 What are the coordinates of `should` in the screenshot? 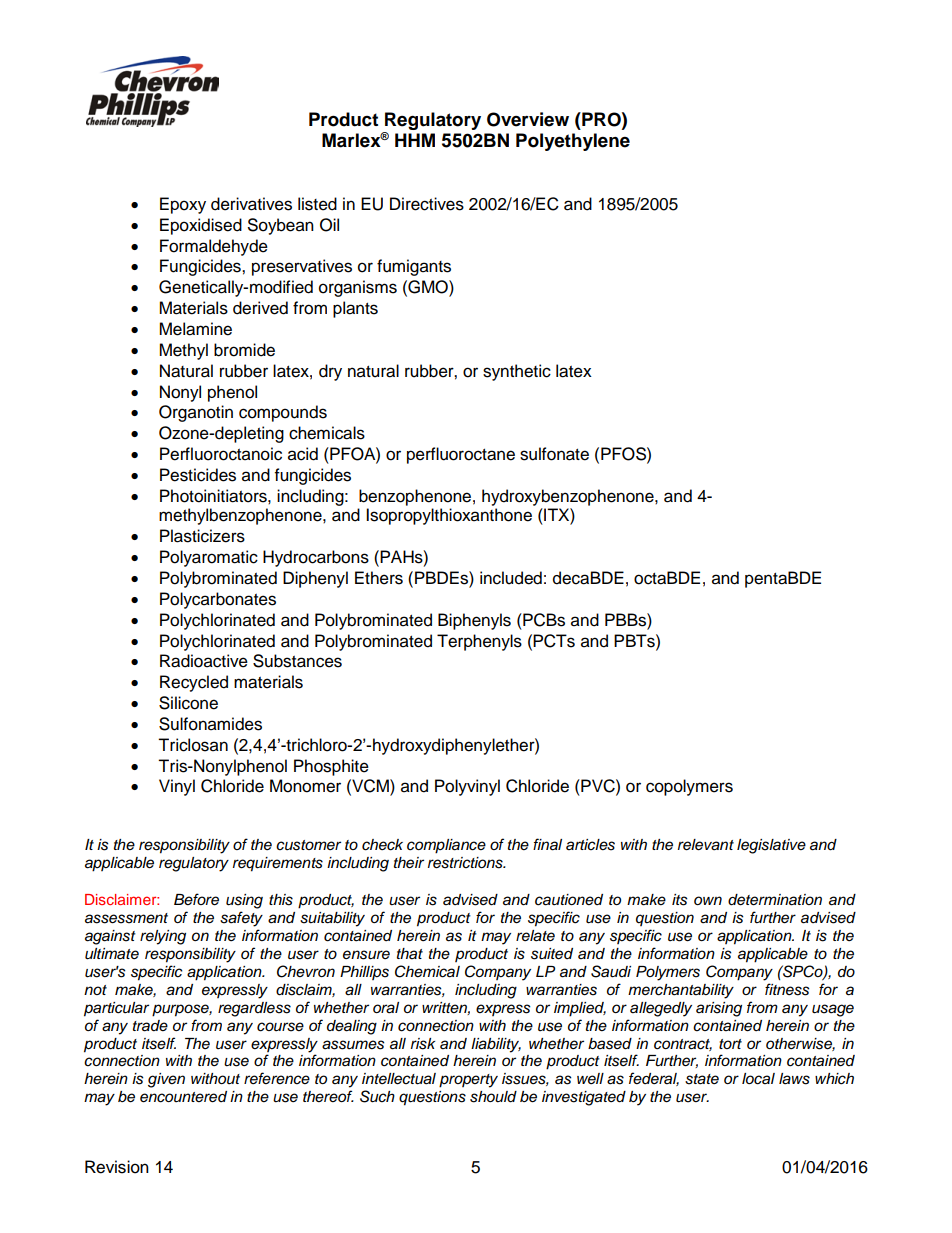 It's located at (493, 1097).
